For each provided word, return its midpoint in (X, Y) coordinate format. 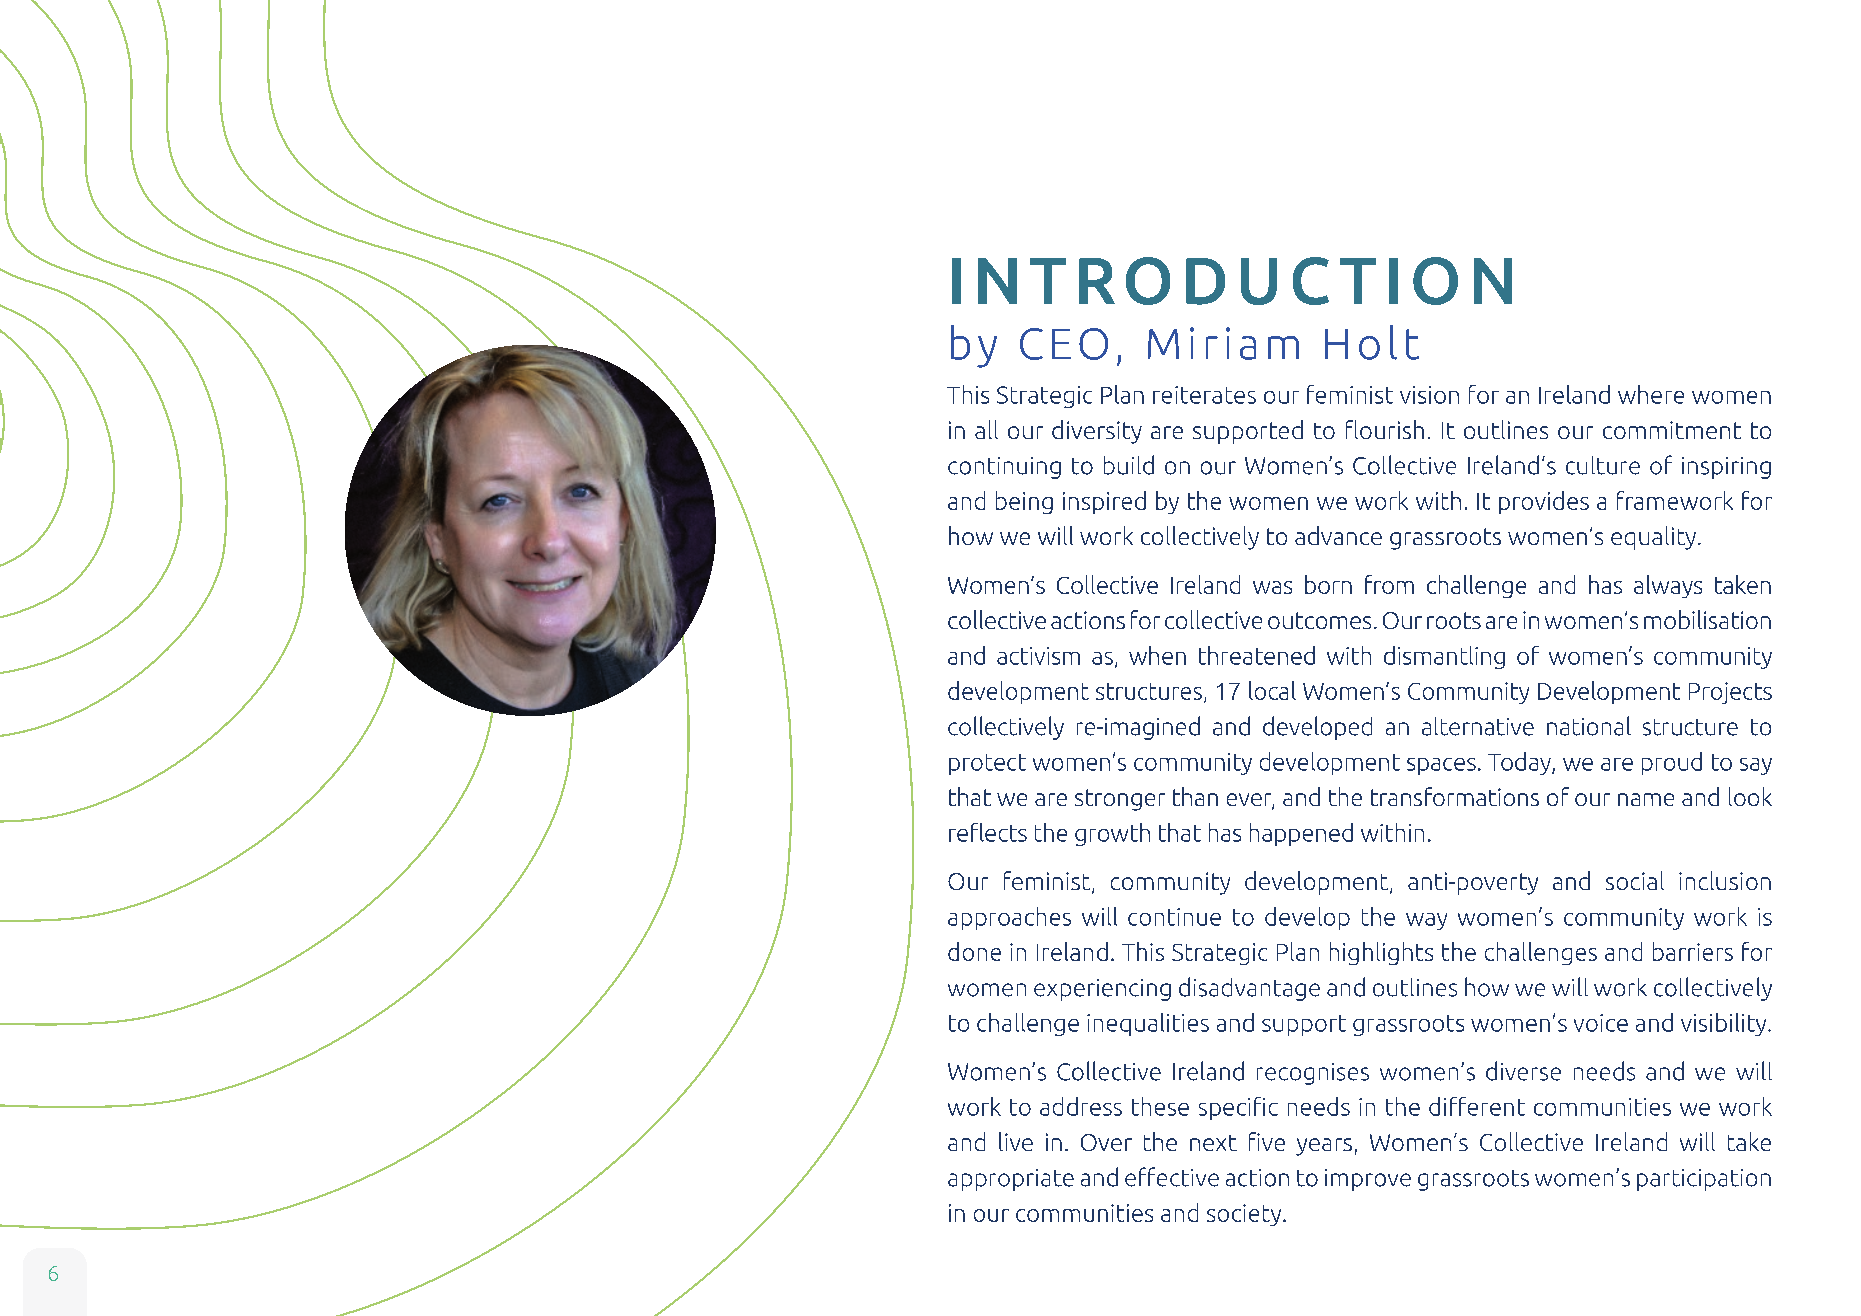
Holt (1372, 342)
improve (1368, 1180)
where (1651, 394)
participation (1704, 1180)
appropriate (1011, 1180)
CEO (1064, 344)
